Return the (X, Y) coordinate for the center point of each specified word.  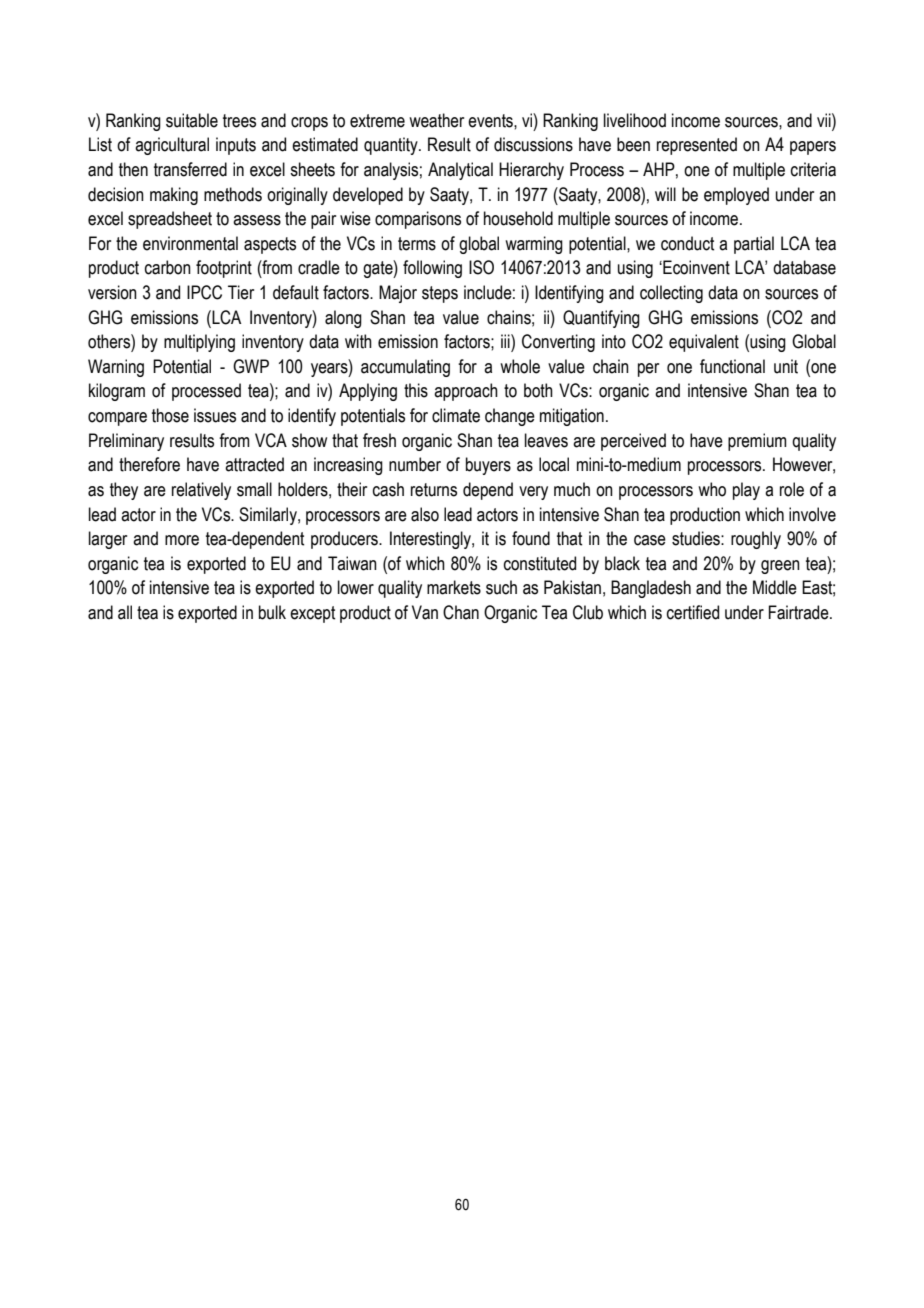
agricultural (172, 146)
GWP (251, 366)
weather (436, 120)
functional (732, 366)
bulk (272, 612)
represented (697, 146)
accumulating (405, 368)
